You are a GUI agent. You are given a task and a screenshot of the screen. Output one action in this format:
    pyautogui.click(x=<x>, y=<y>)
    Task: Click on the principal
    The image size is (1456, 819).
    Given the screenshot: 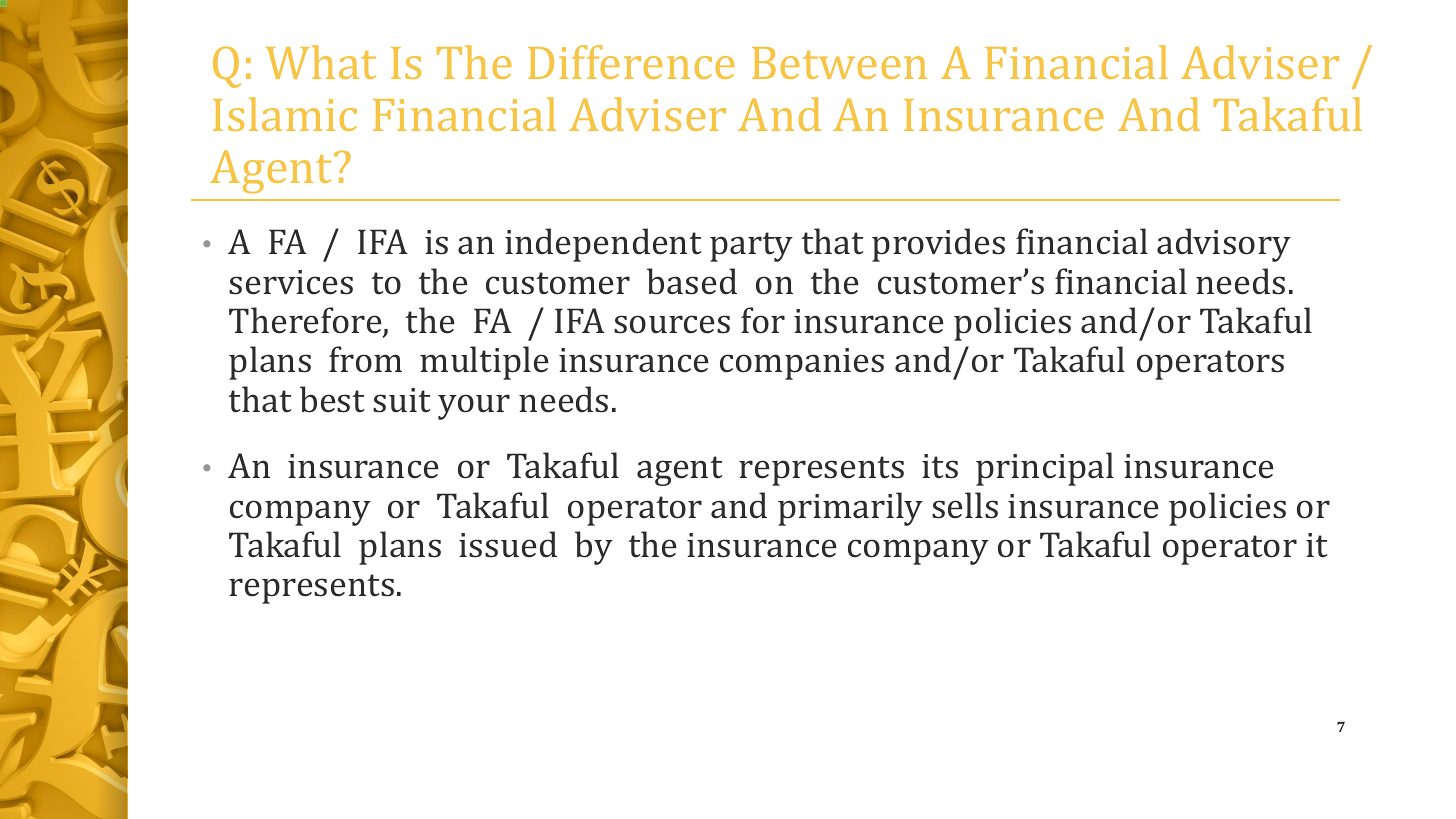 What is the action you would take?
    pyautogui.click(x=1045, y=469)
